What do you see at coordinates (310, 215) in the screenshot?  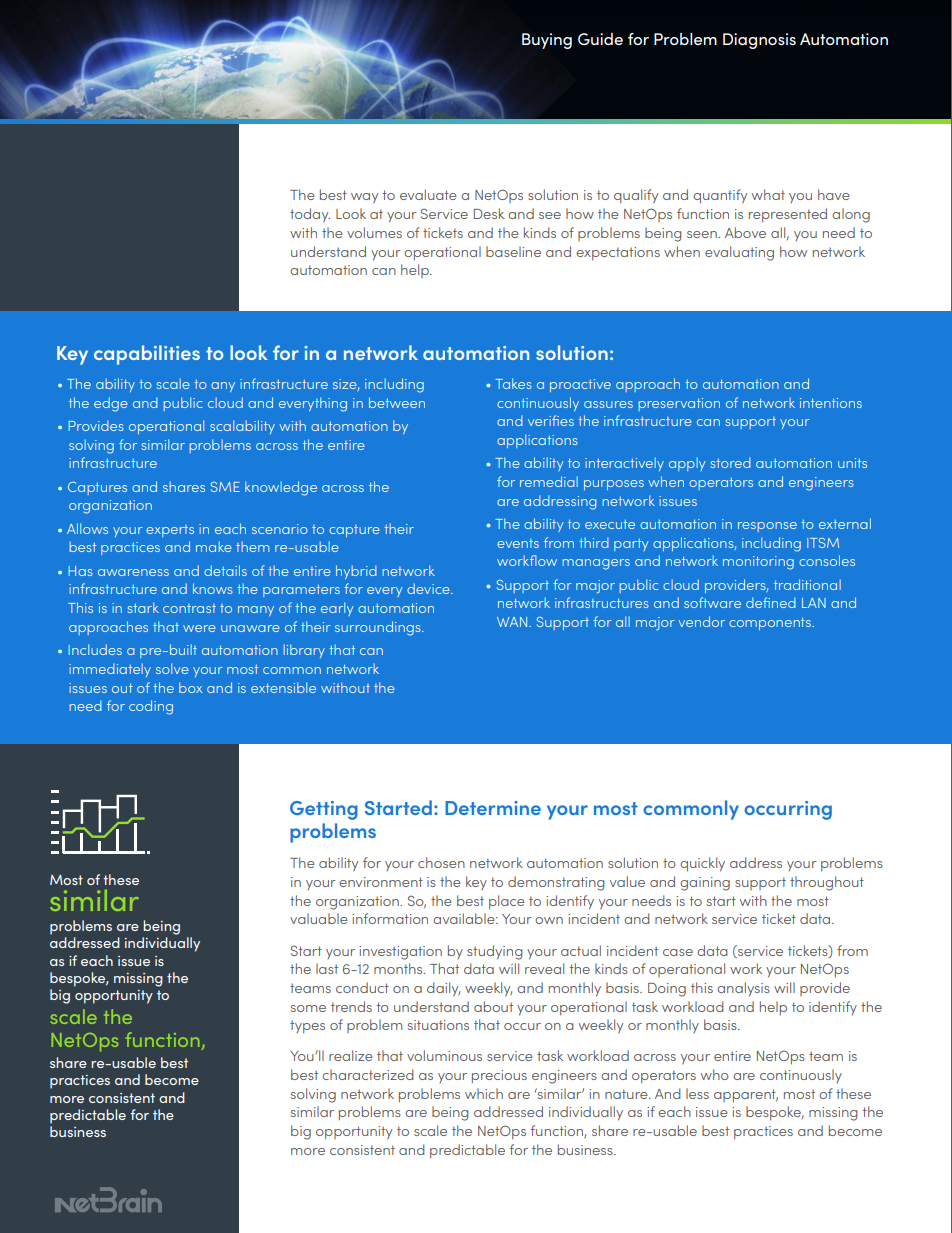 I see `today` at bounding box center [310, 215].
